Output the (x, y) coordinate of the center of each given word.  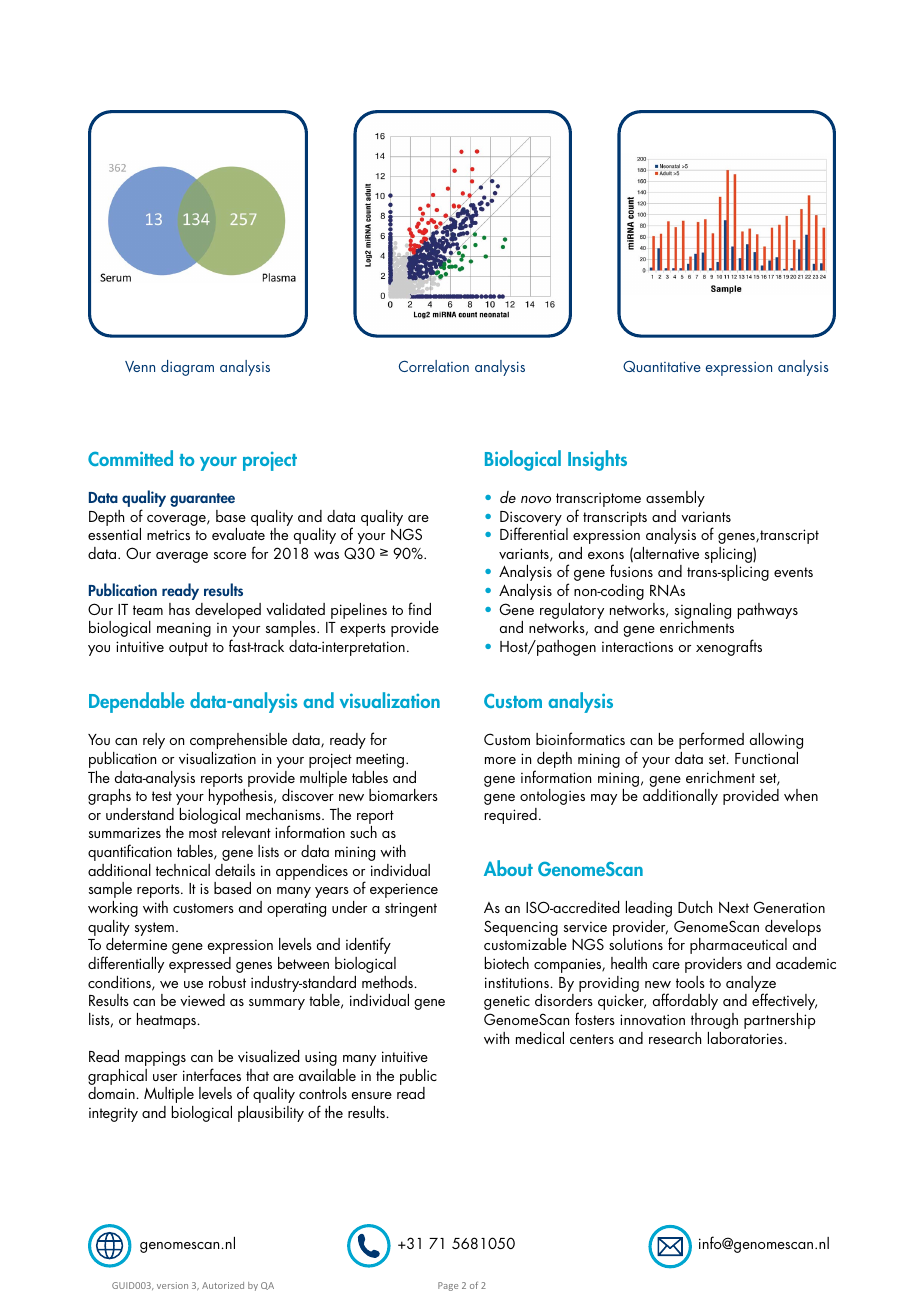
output (188, 649)
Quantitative (662, 366)
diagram (187, 368)
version (172, 1285)
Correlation (434, 366)
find (419, 608)
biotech (507, 963)
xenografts (729, 647)
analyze (751, 985)
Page (448, 1286)
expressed (200, 965)
